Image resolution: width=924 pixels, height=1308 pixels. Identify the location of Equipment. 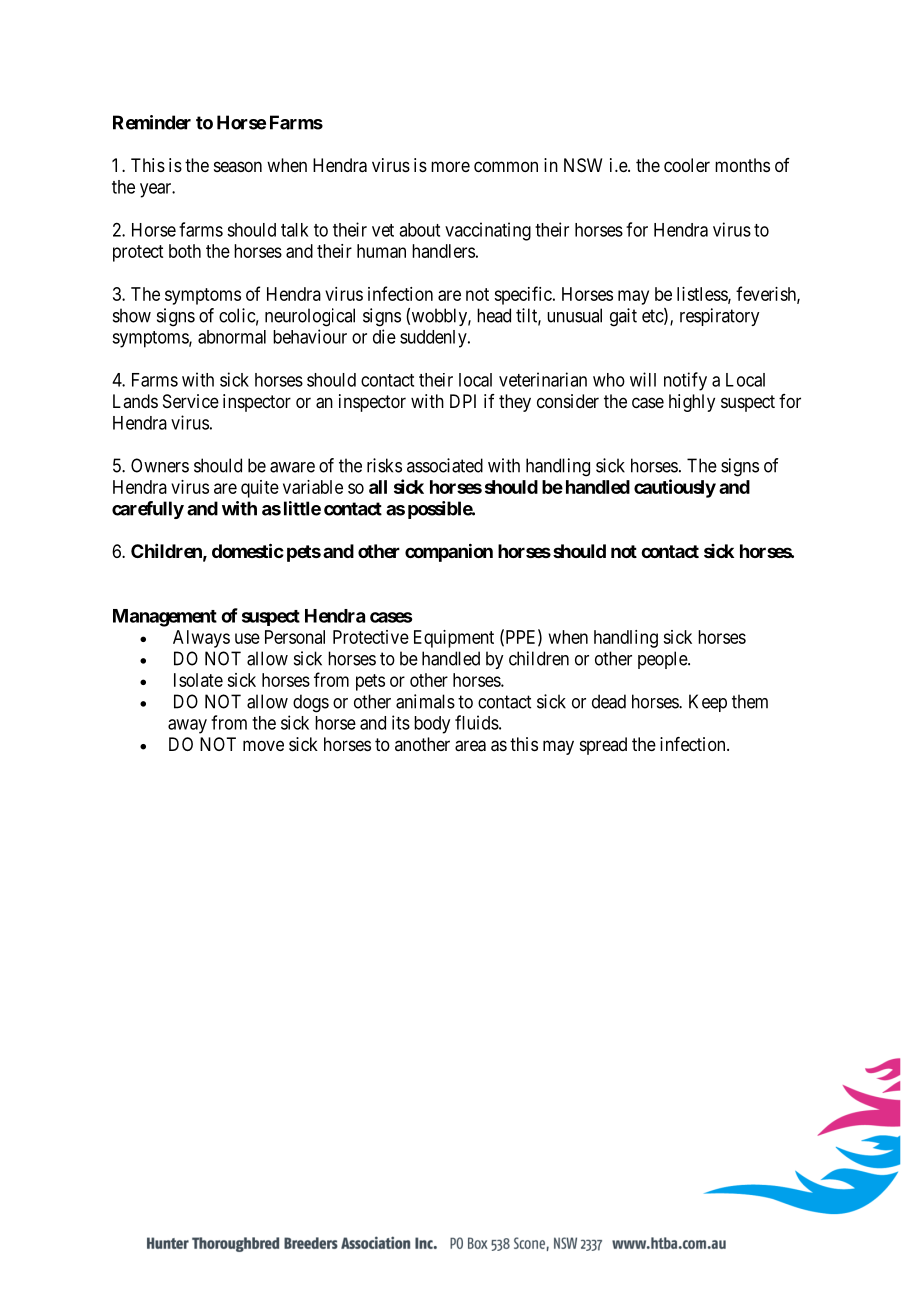
(454, 639).
